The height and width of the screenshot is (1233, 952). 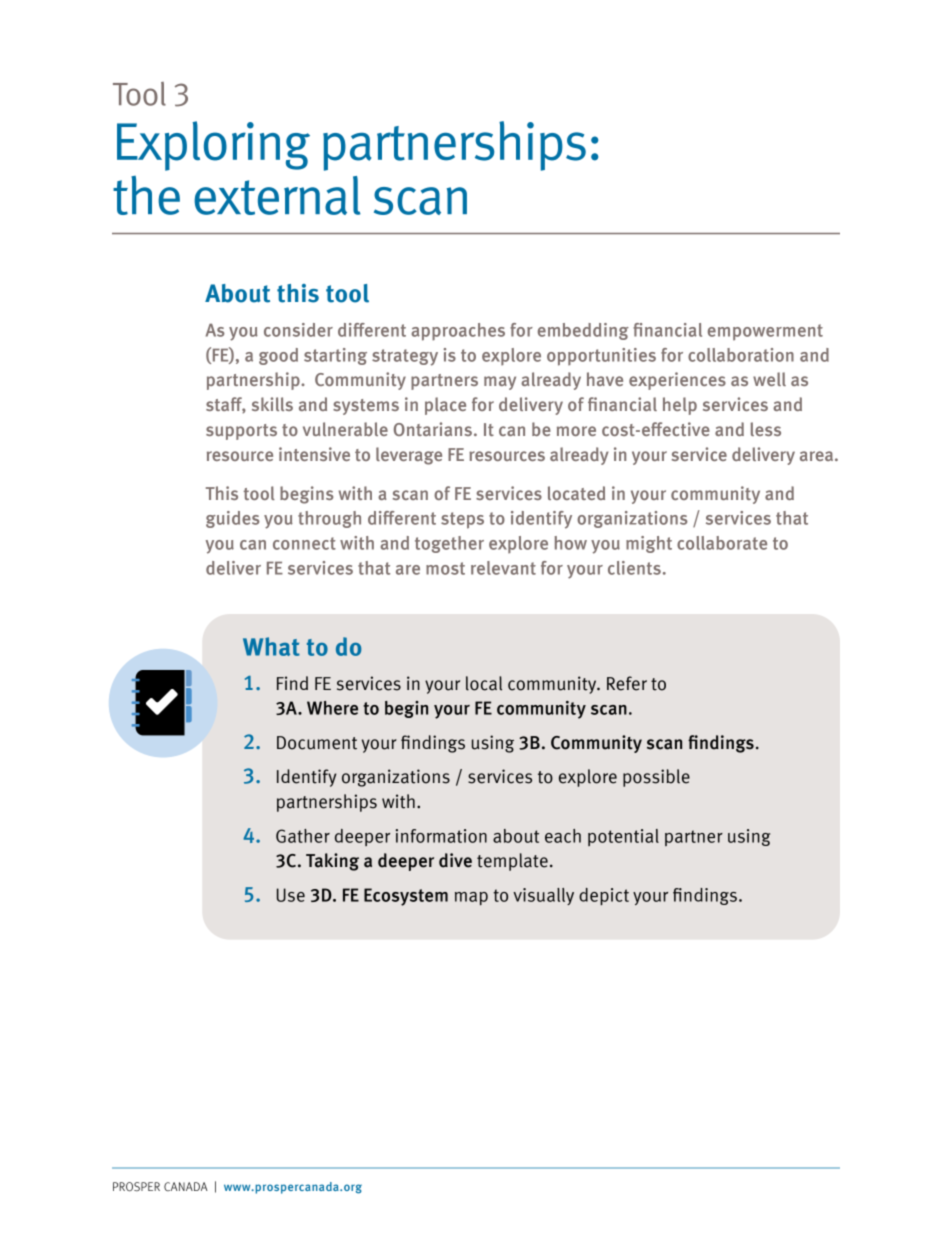 I want to click on empowerment, so click(x=765, y=332).
